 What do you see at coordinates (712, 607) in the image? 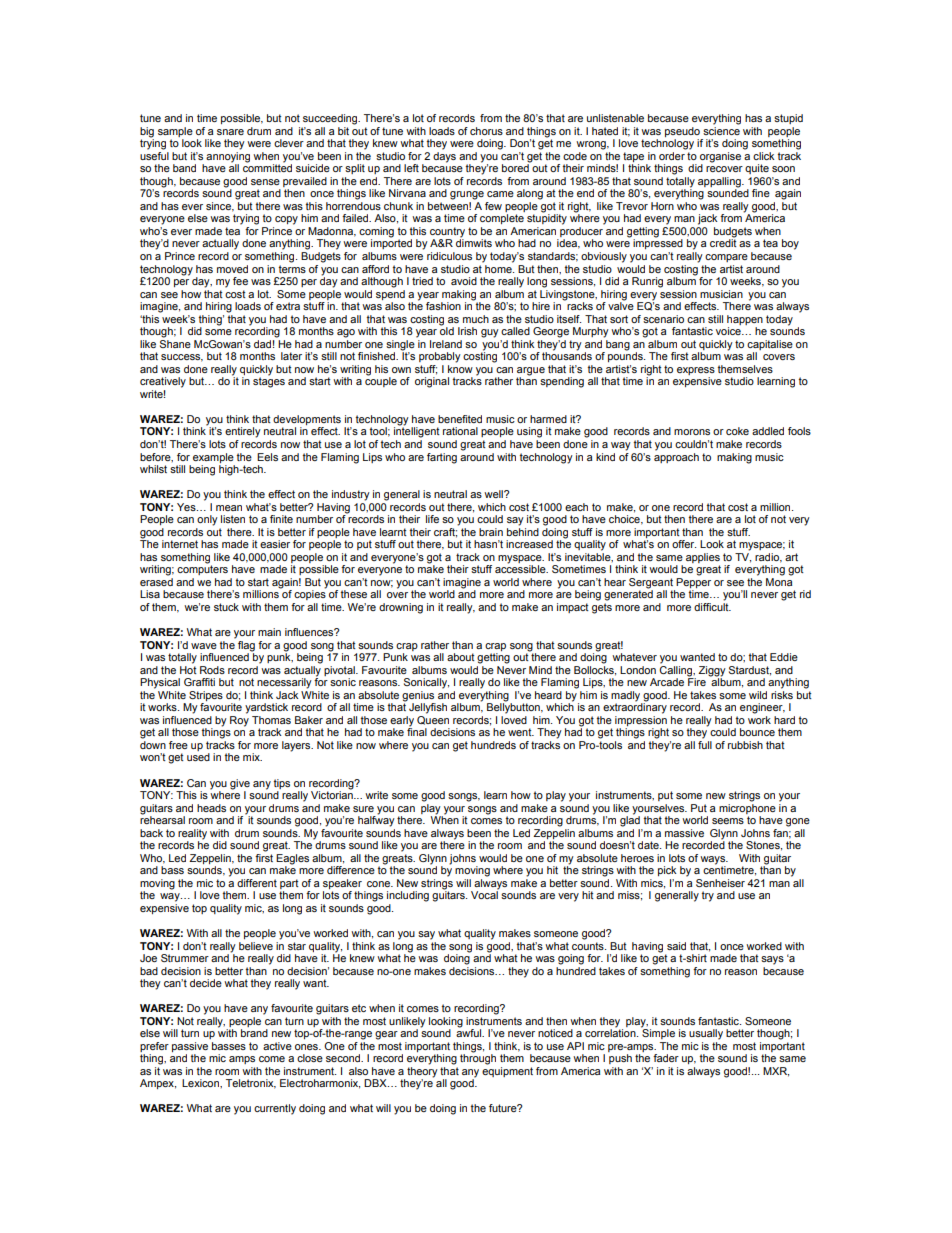
I see `difficult` at bounding box center [712, 607].
